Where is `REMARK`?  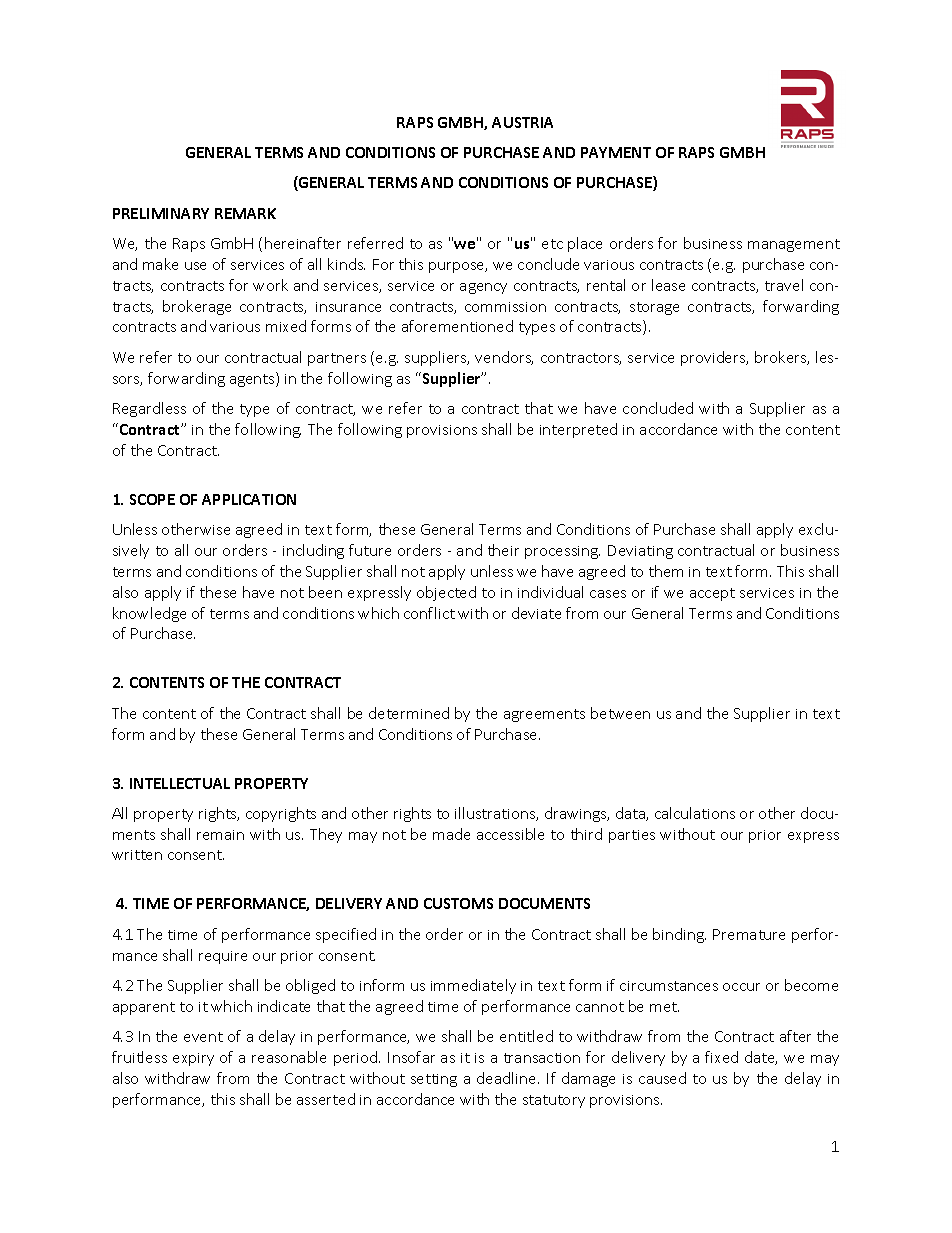
REMARK is located at coordinates (245, 213).
